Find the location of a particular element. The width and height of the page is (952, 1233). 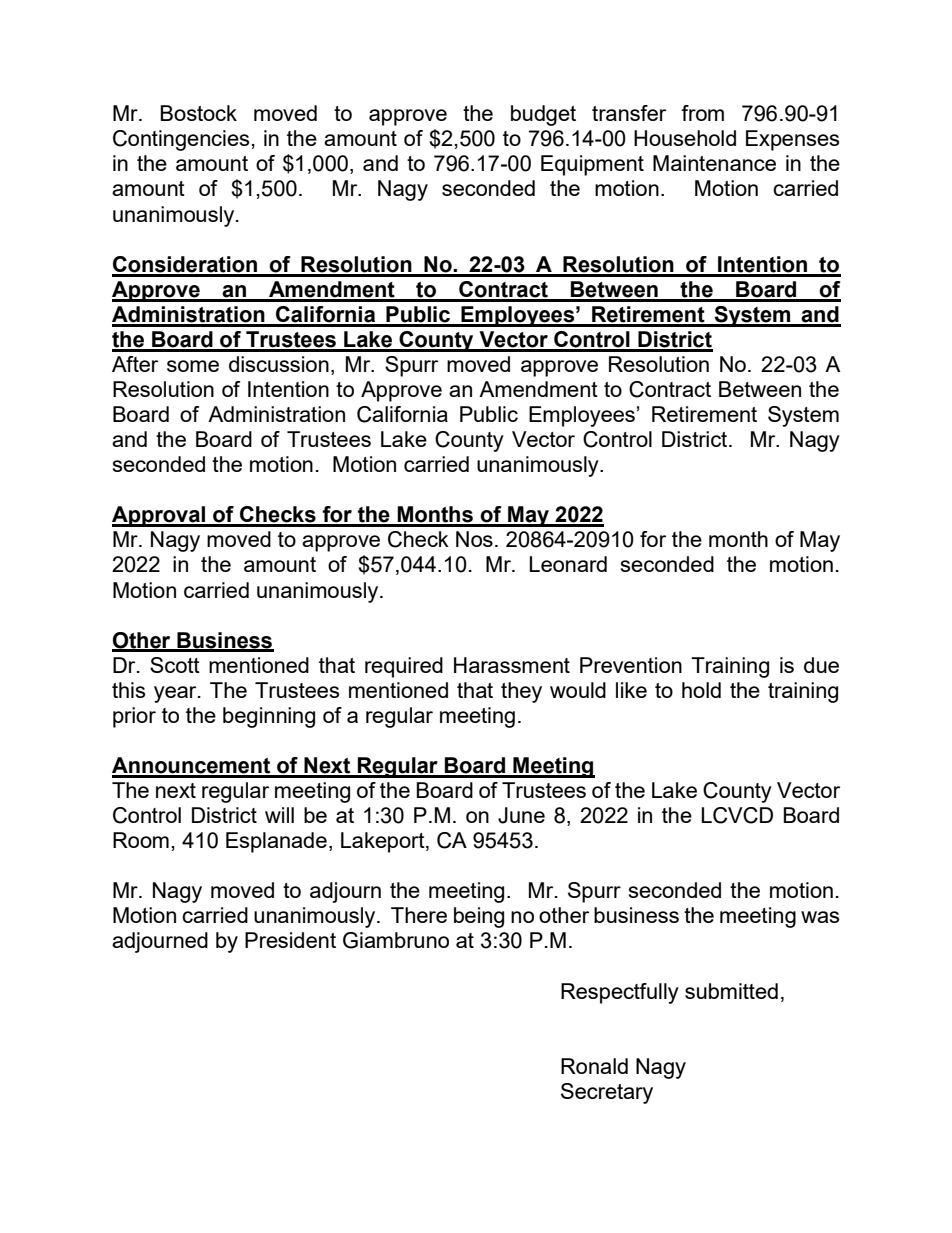

due is located at coordinates (821, 665).
